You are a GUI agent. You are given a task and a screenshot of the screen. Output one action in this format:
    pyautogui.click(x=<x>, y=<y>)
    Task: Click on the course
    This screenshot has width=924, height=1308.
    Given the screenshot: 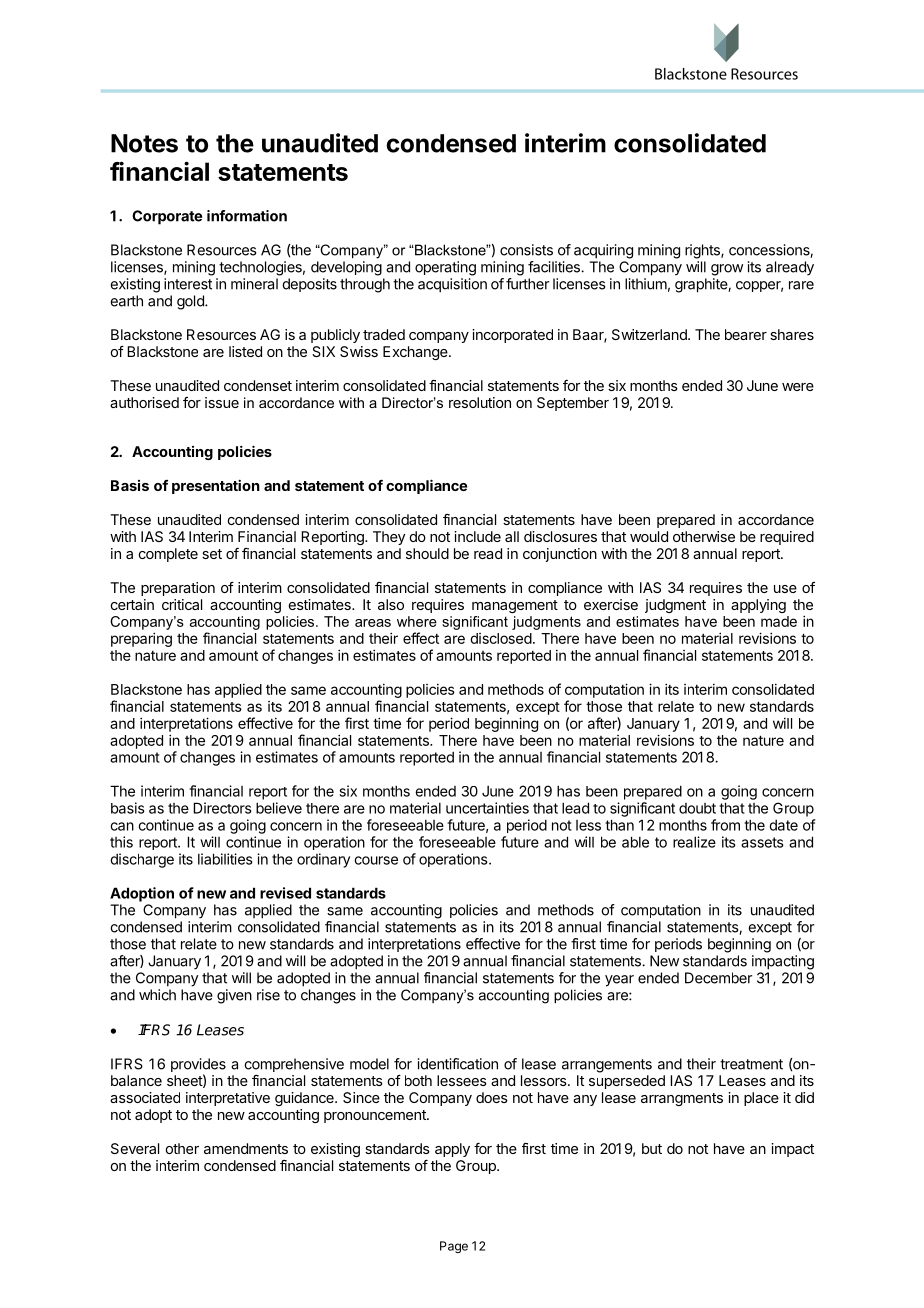 What is the action you would take?
    pyautogui.click(x=376, y=860)
